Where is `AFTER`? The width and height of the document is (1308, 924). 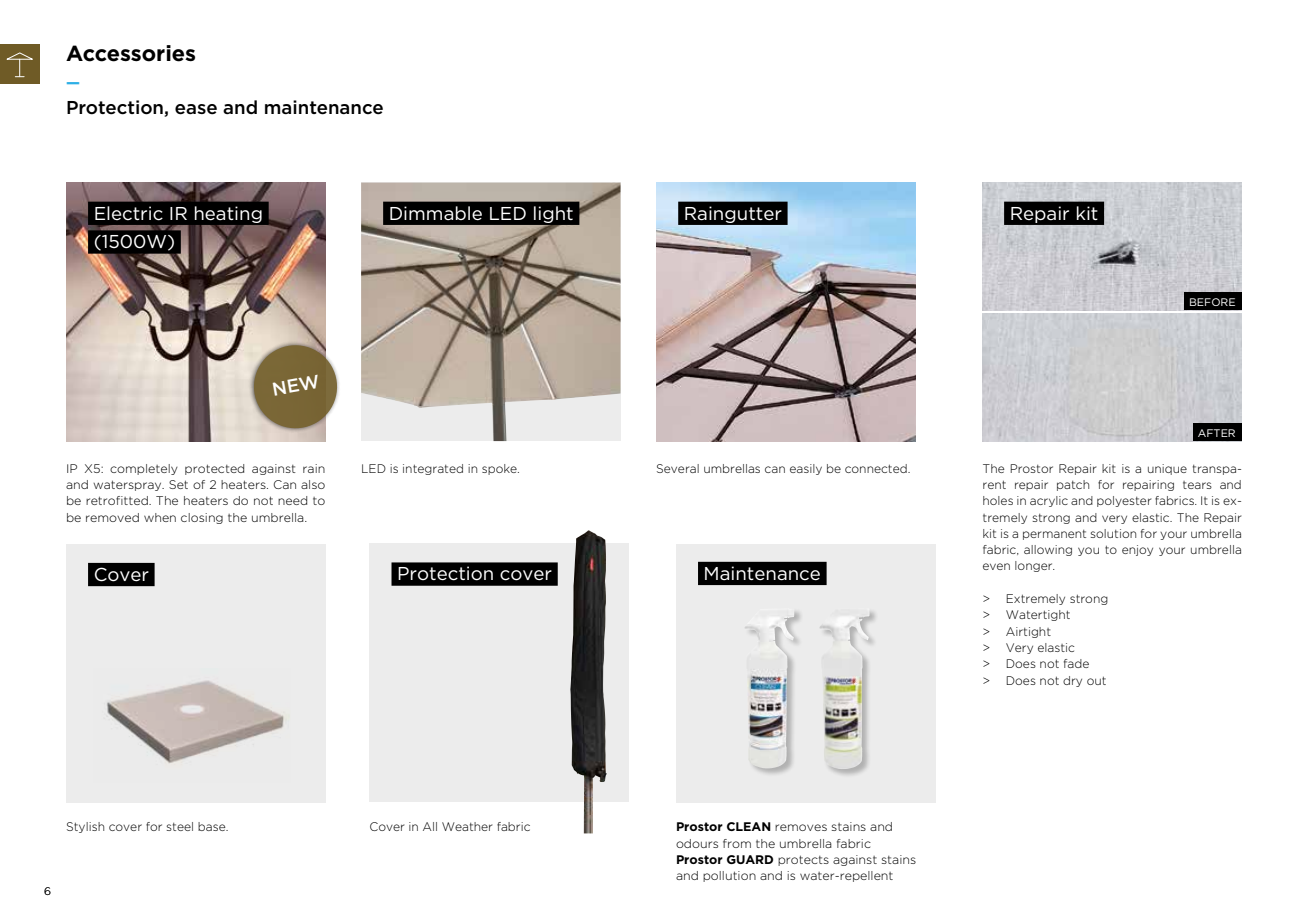 AFTER is located at coordinates (1216, 433).
